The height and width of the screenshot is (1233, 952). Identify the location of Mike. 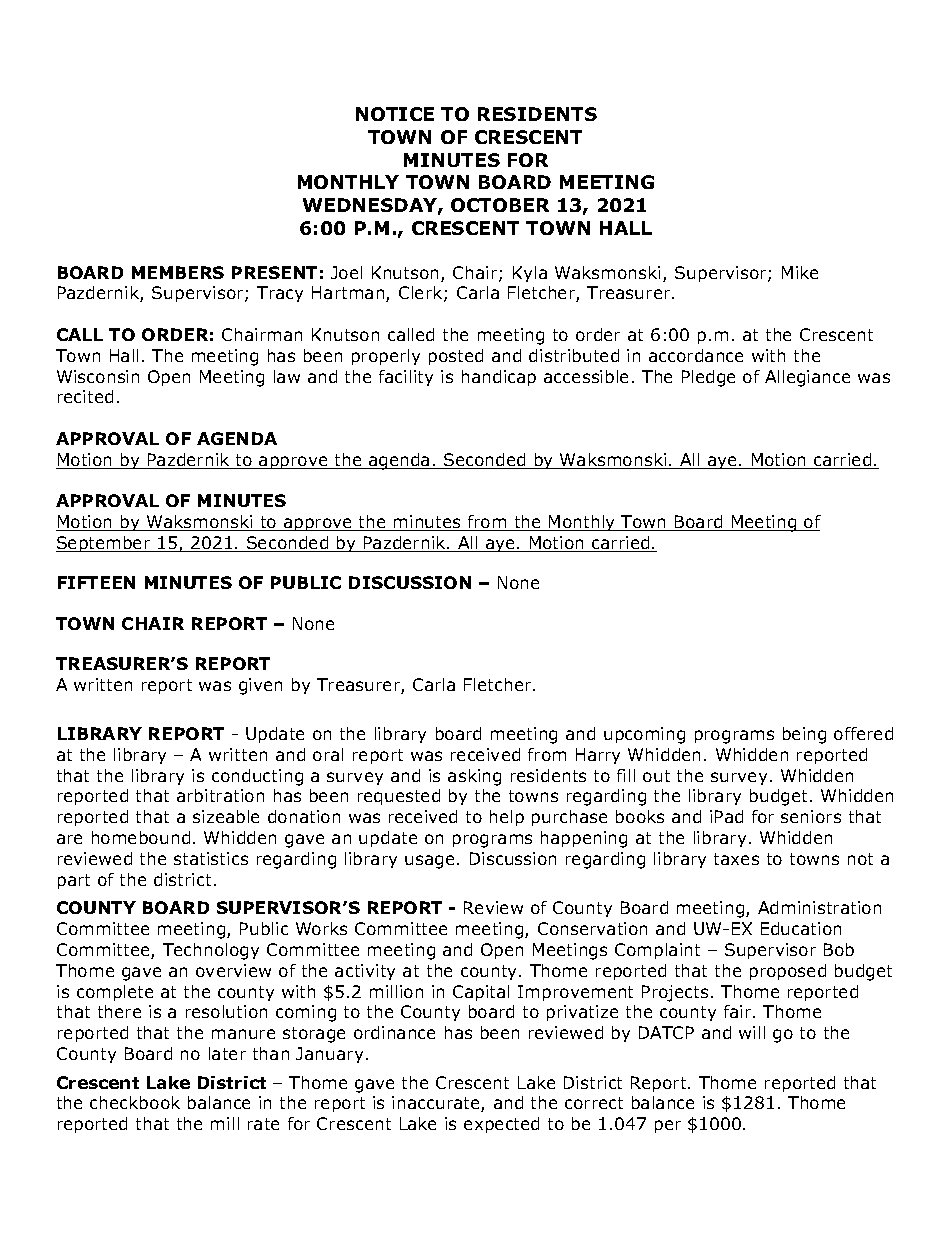
(800, 272).
